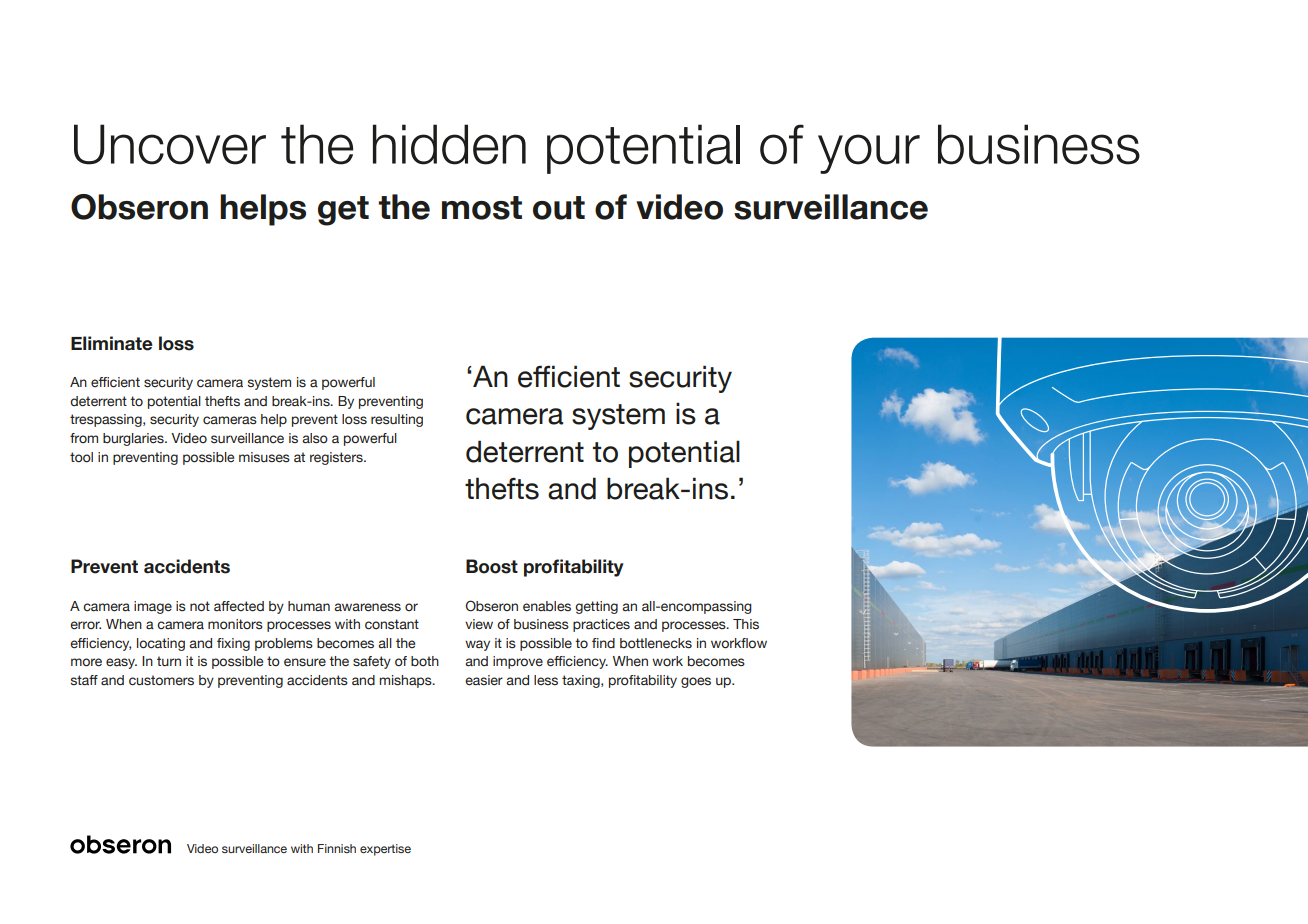 This screenshot has width=1308, height=924. What do you see at coordinates (337, 848) in the screenshot?
I see `Finnish` at bounding box center [337, 848].
